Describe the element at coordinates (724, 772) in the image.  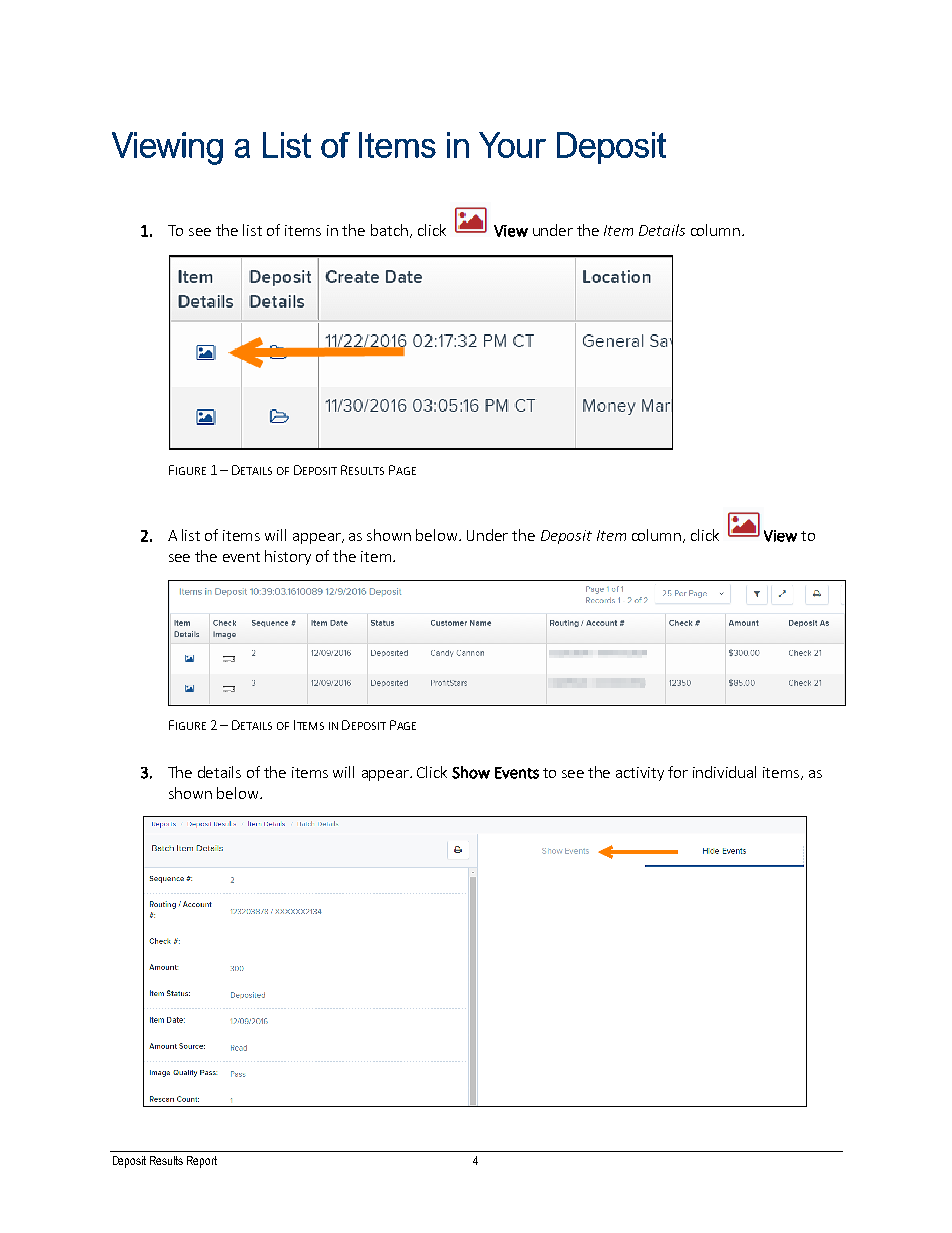
I see `individual` at that location.
